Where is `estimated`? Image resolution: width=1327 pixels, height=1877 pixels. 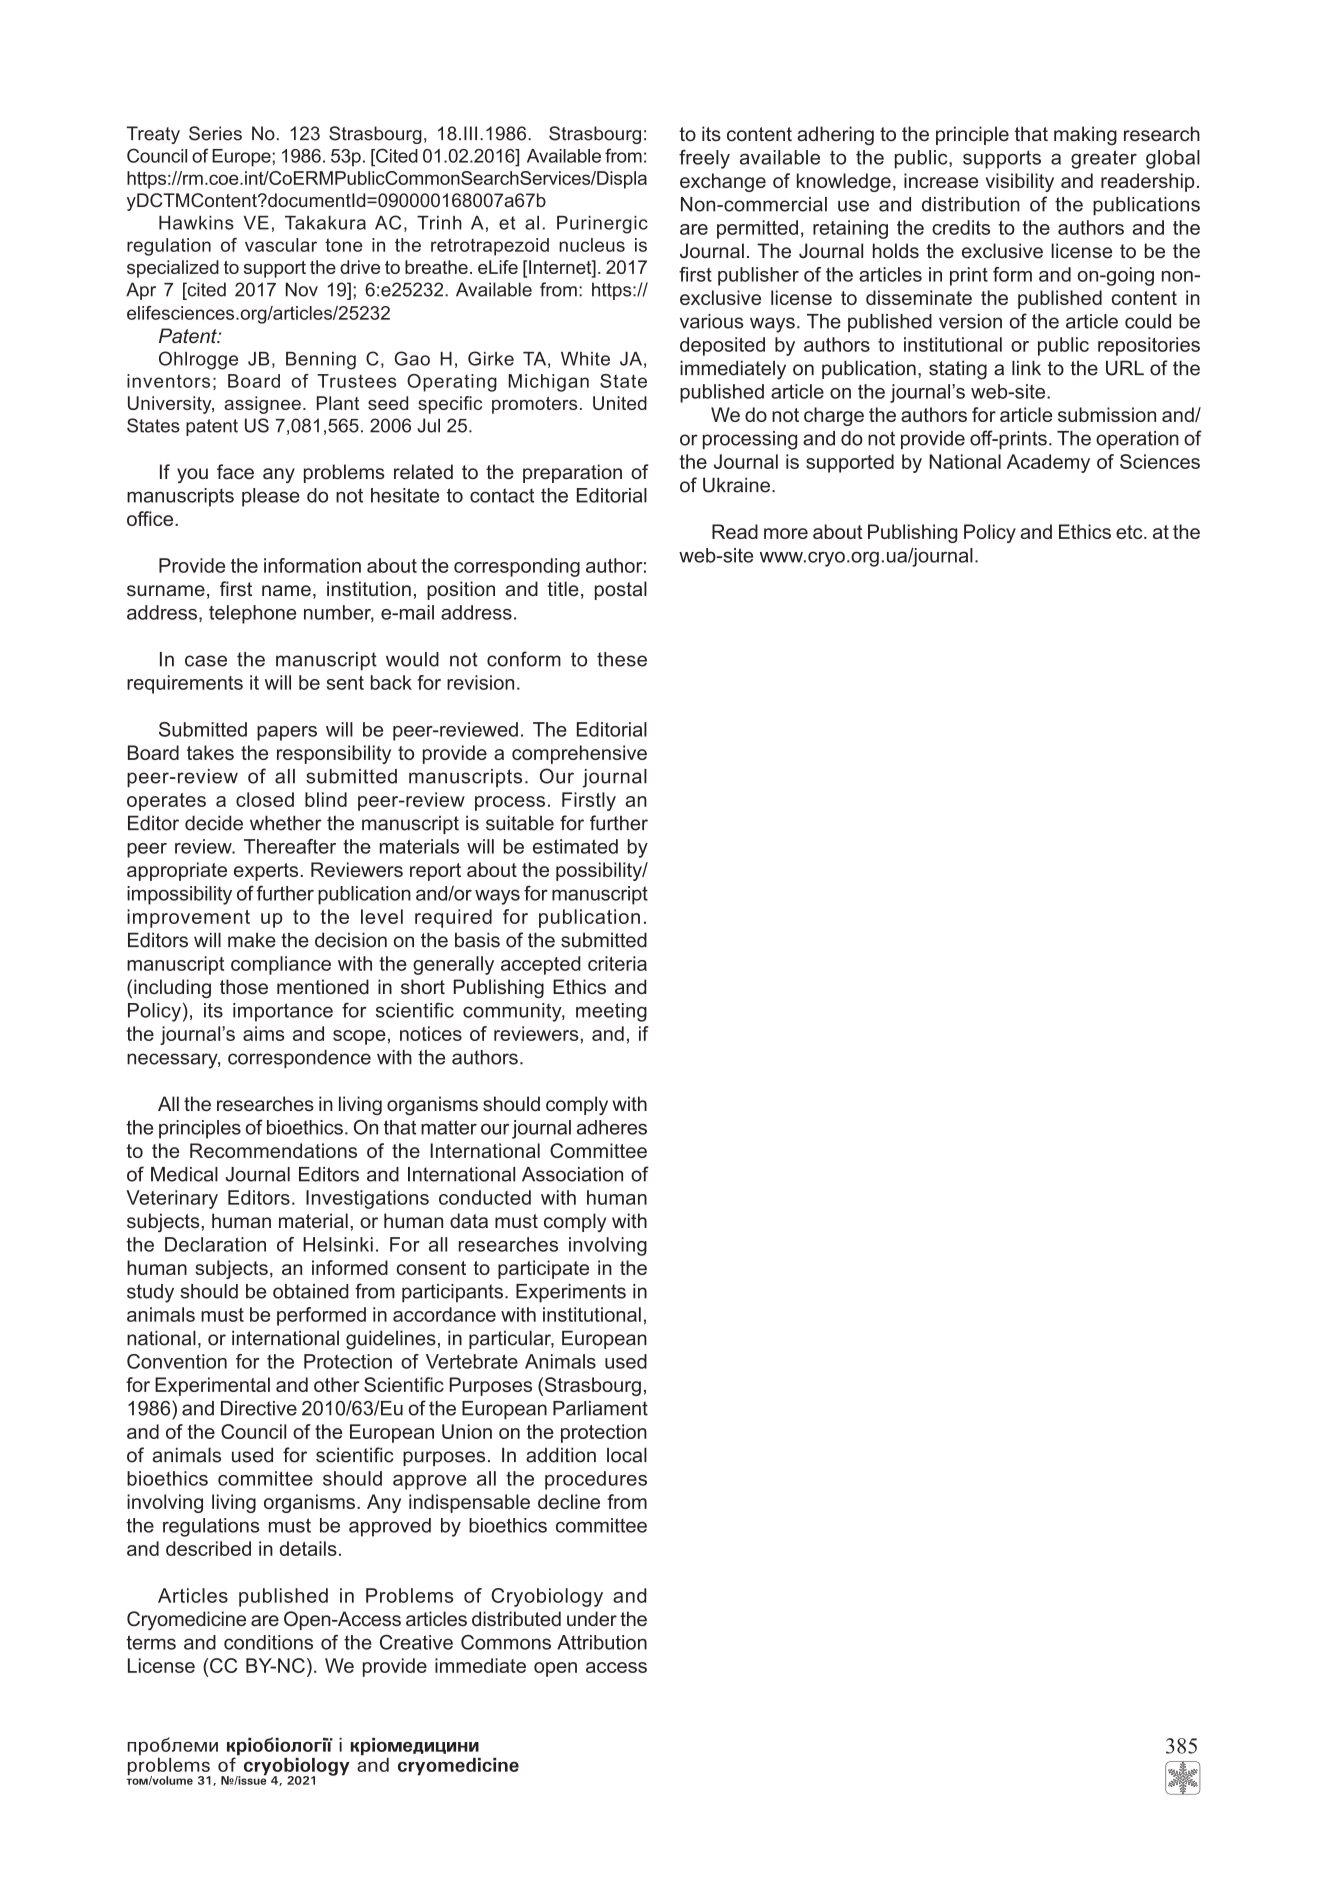 estimated is located at coordinates (575, 846).
